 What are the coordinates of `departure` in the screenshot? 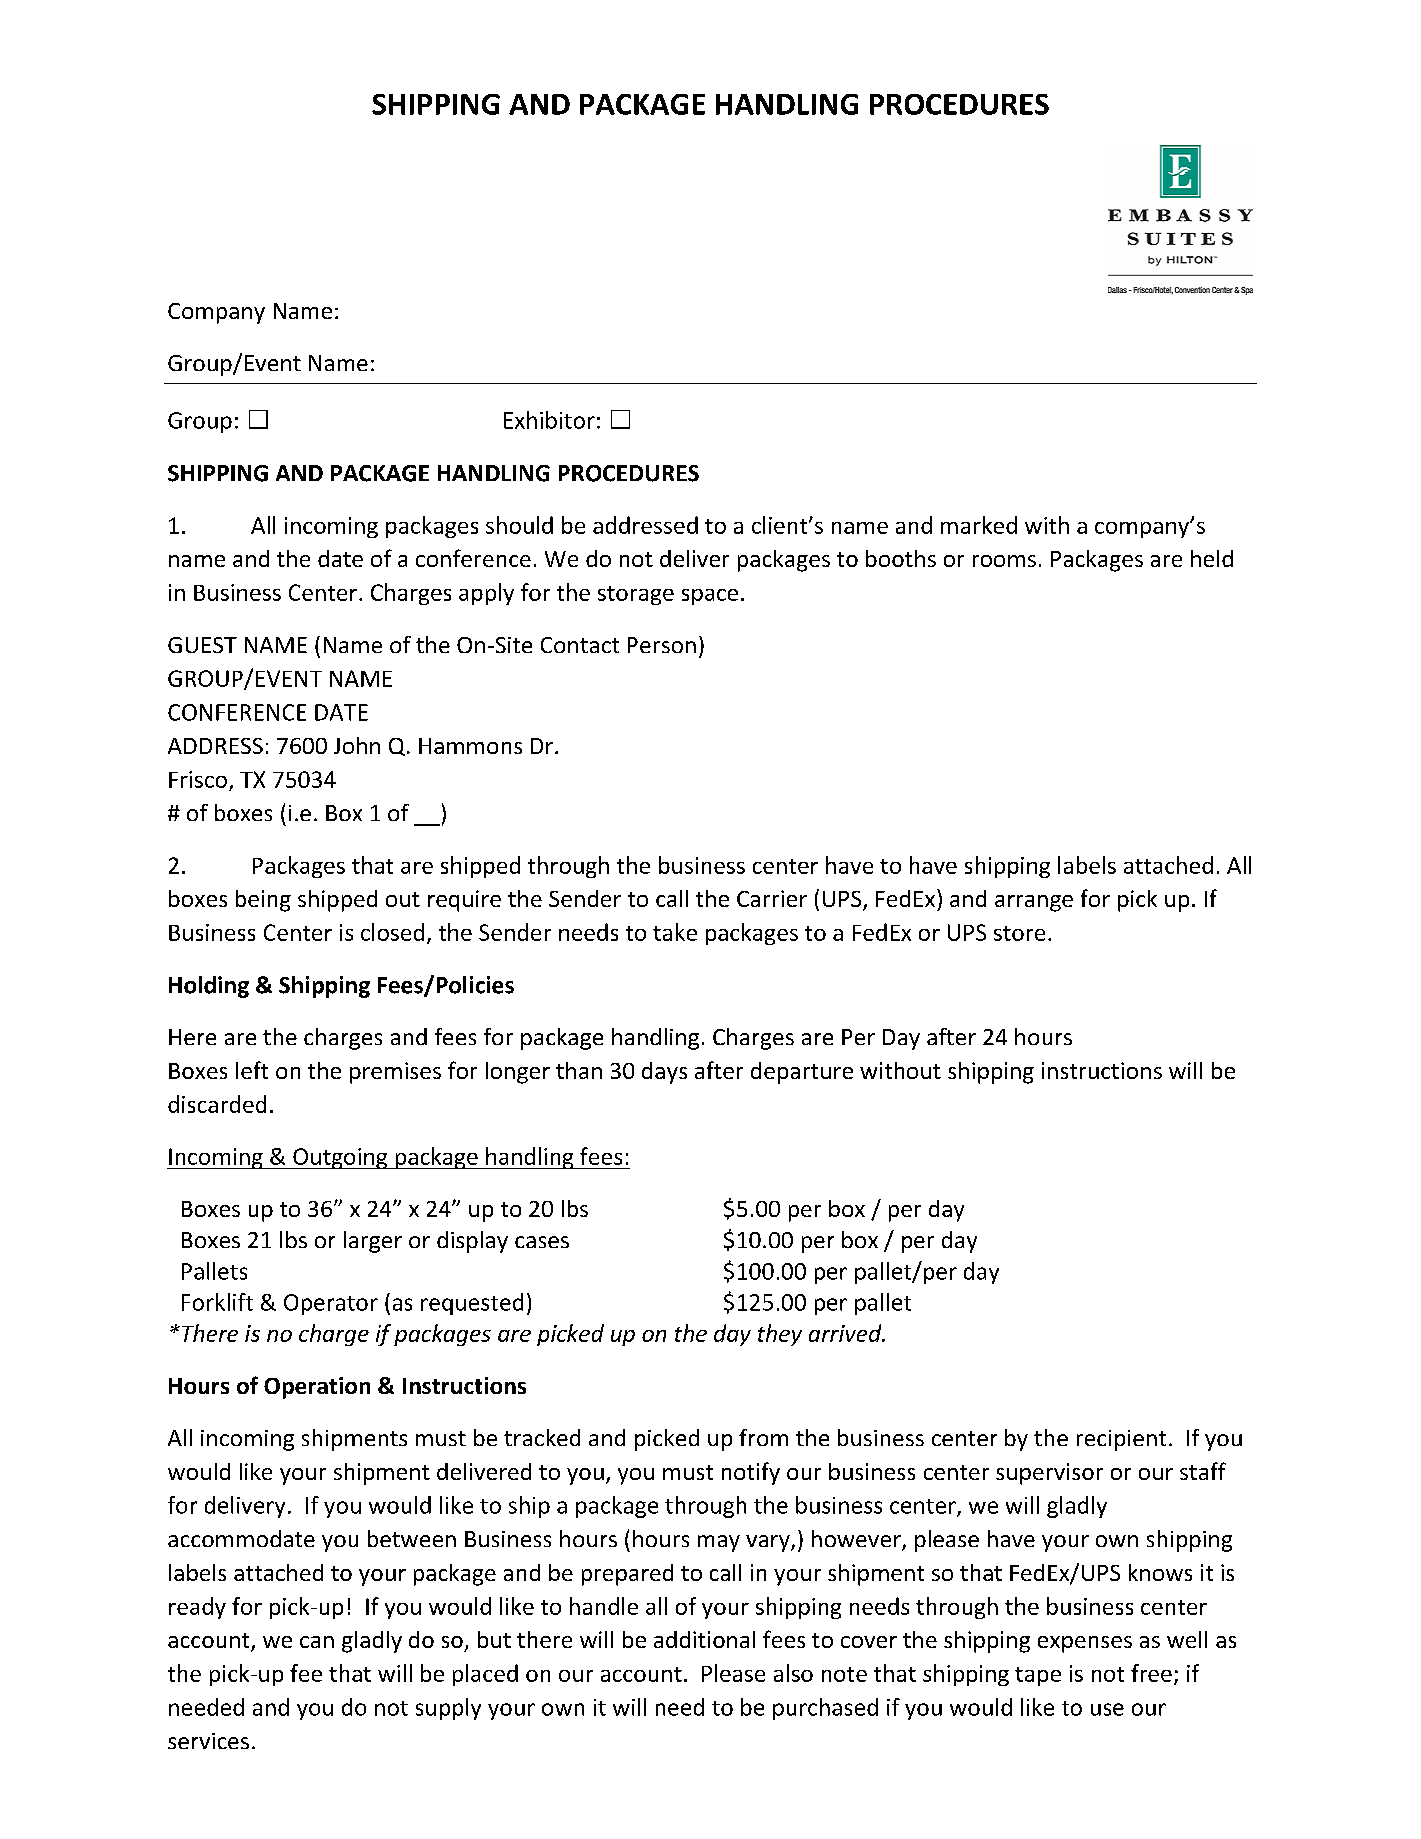 It's located at (802, 1073).
